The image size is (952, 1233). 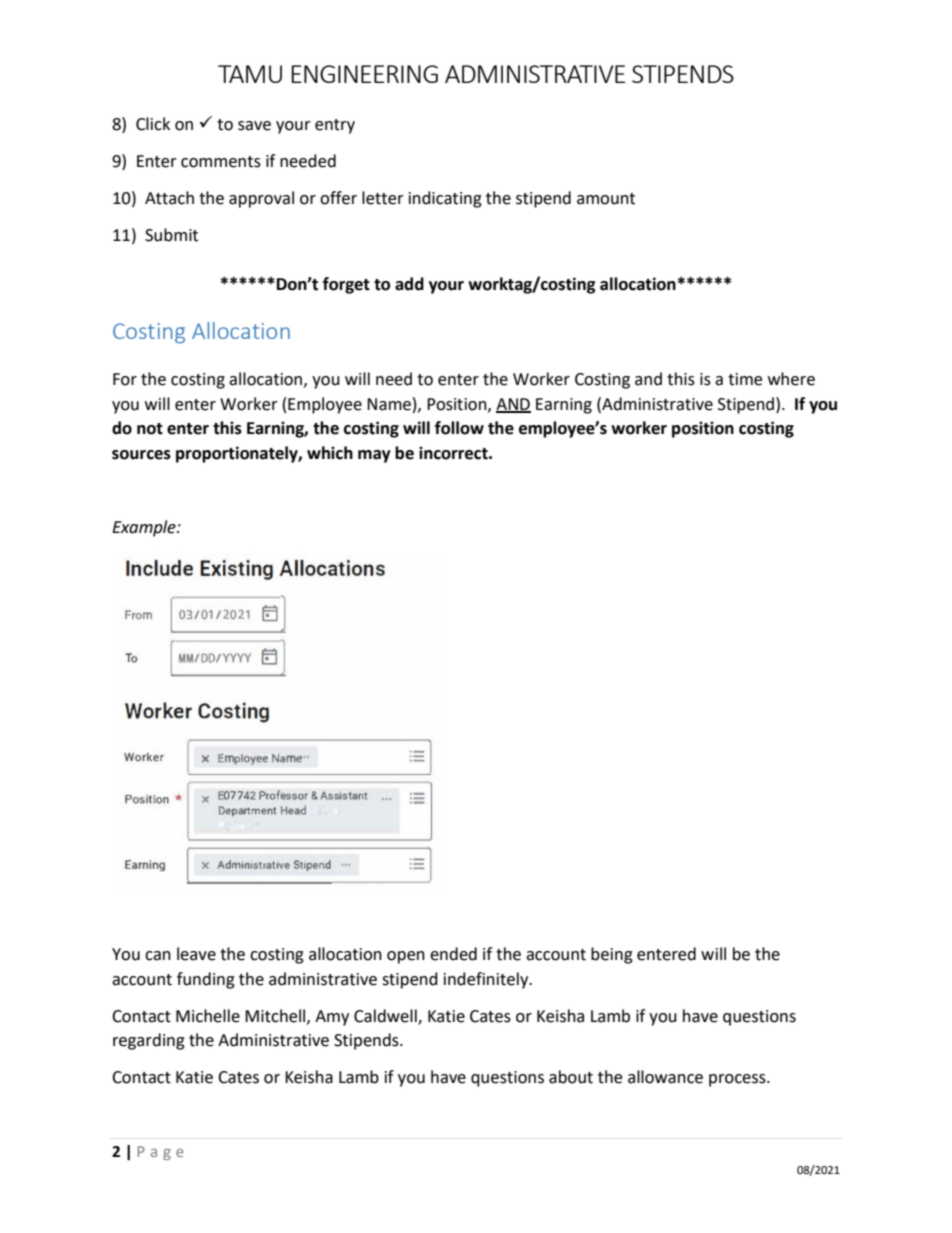 I want to click on not, so click(x=150, y=429).
